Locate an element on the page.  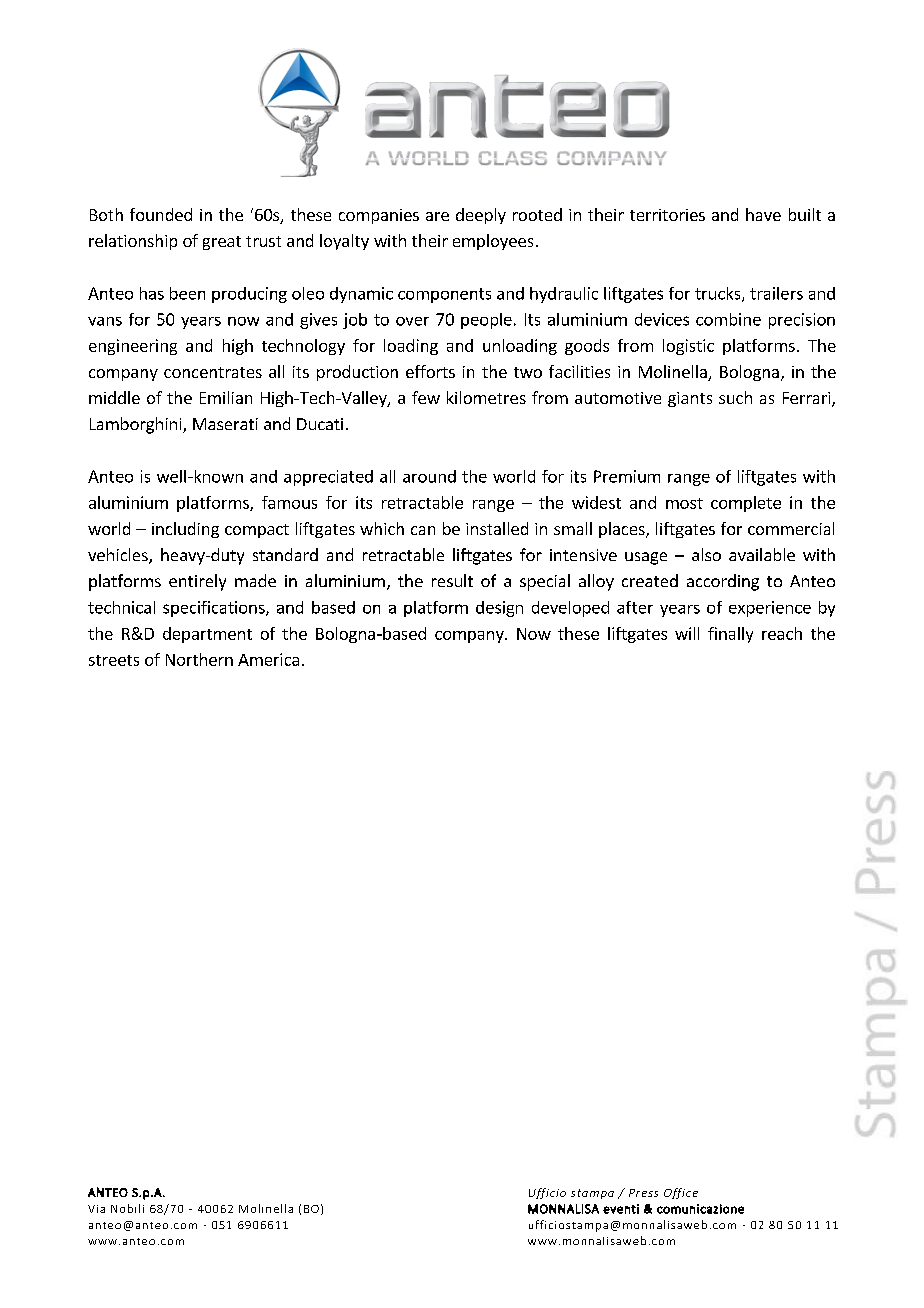
design is located at coordinates (499, 609).
